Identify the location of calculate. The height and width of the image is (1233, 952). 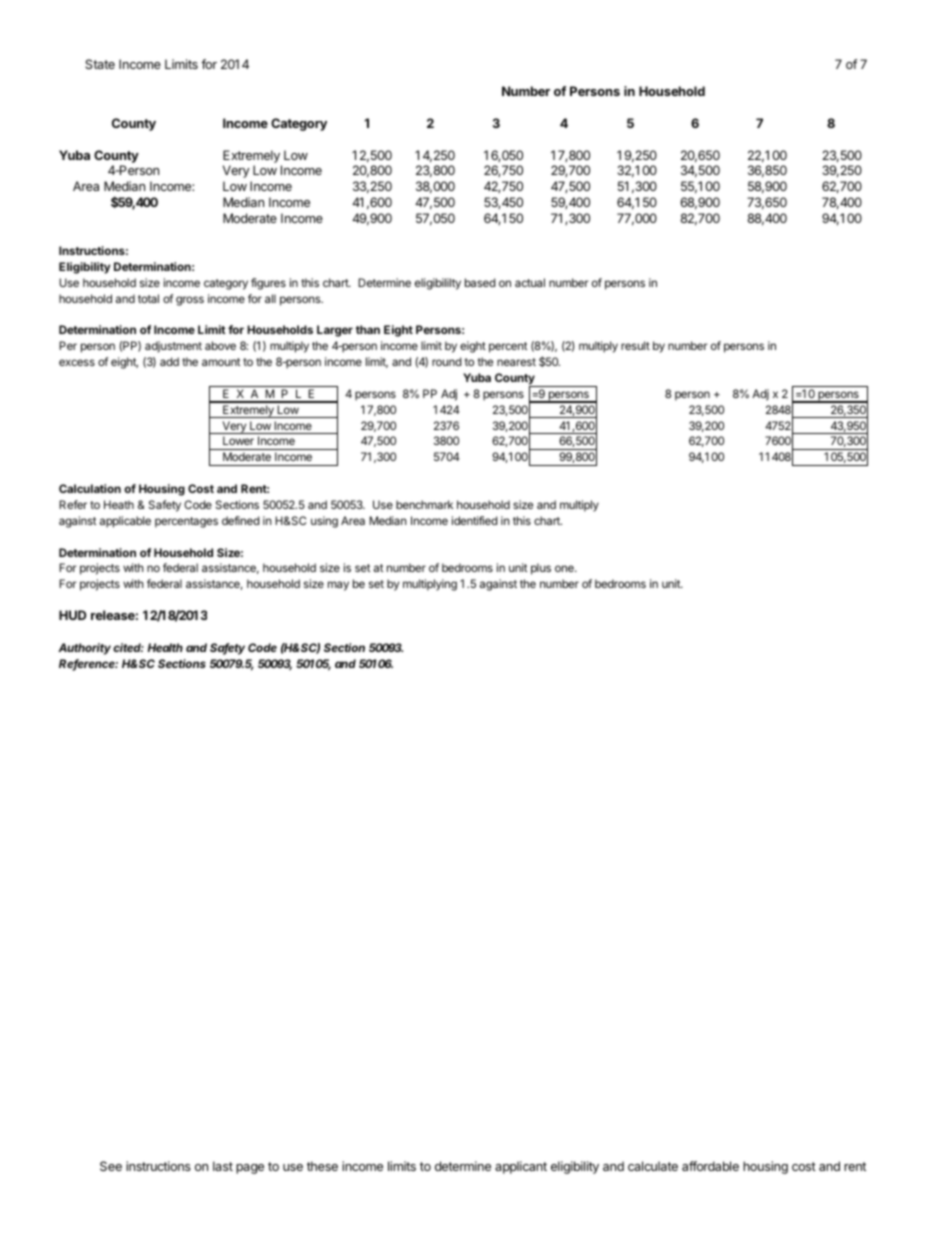
(653, 1166).
